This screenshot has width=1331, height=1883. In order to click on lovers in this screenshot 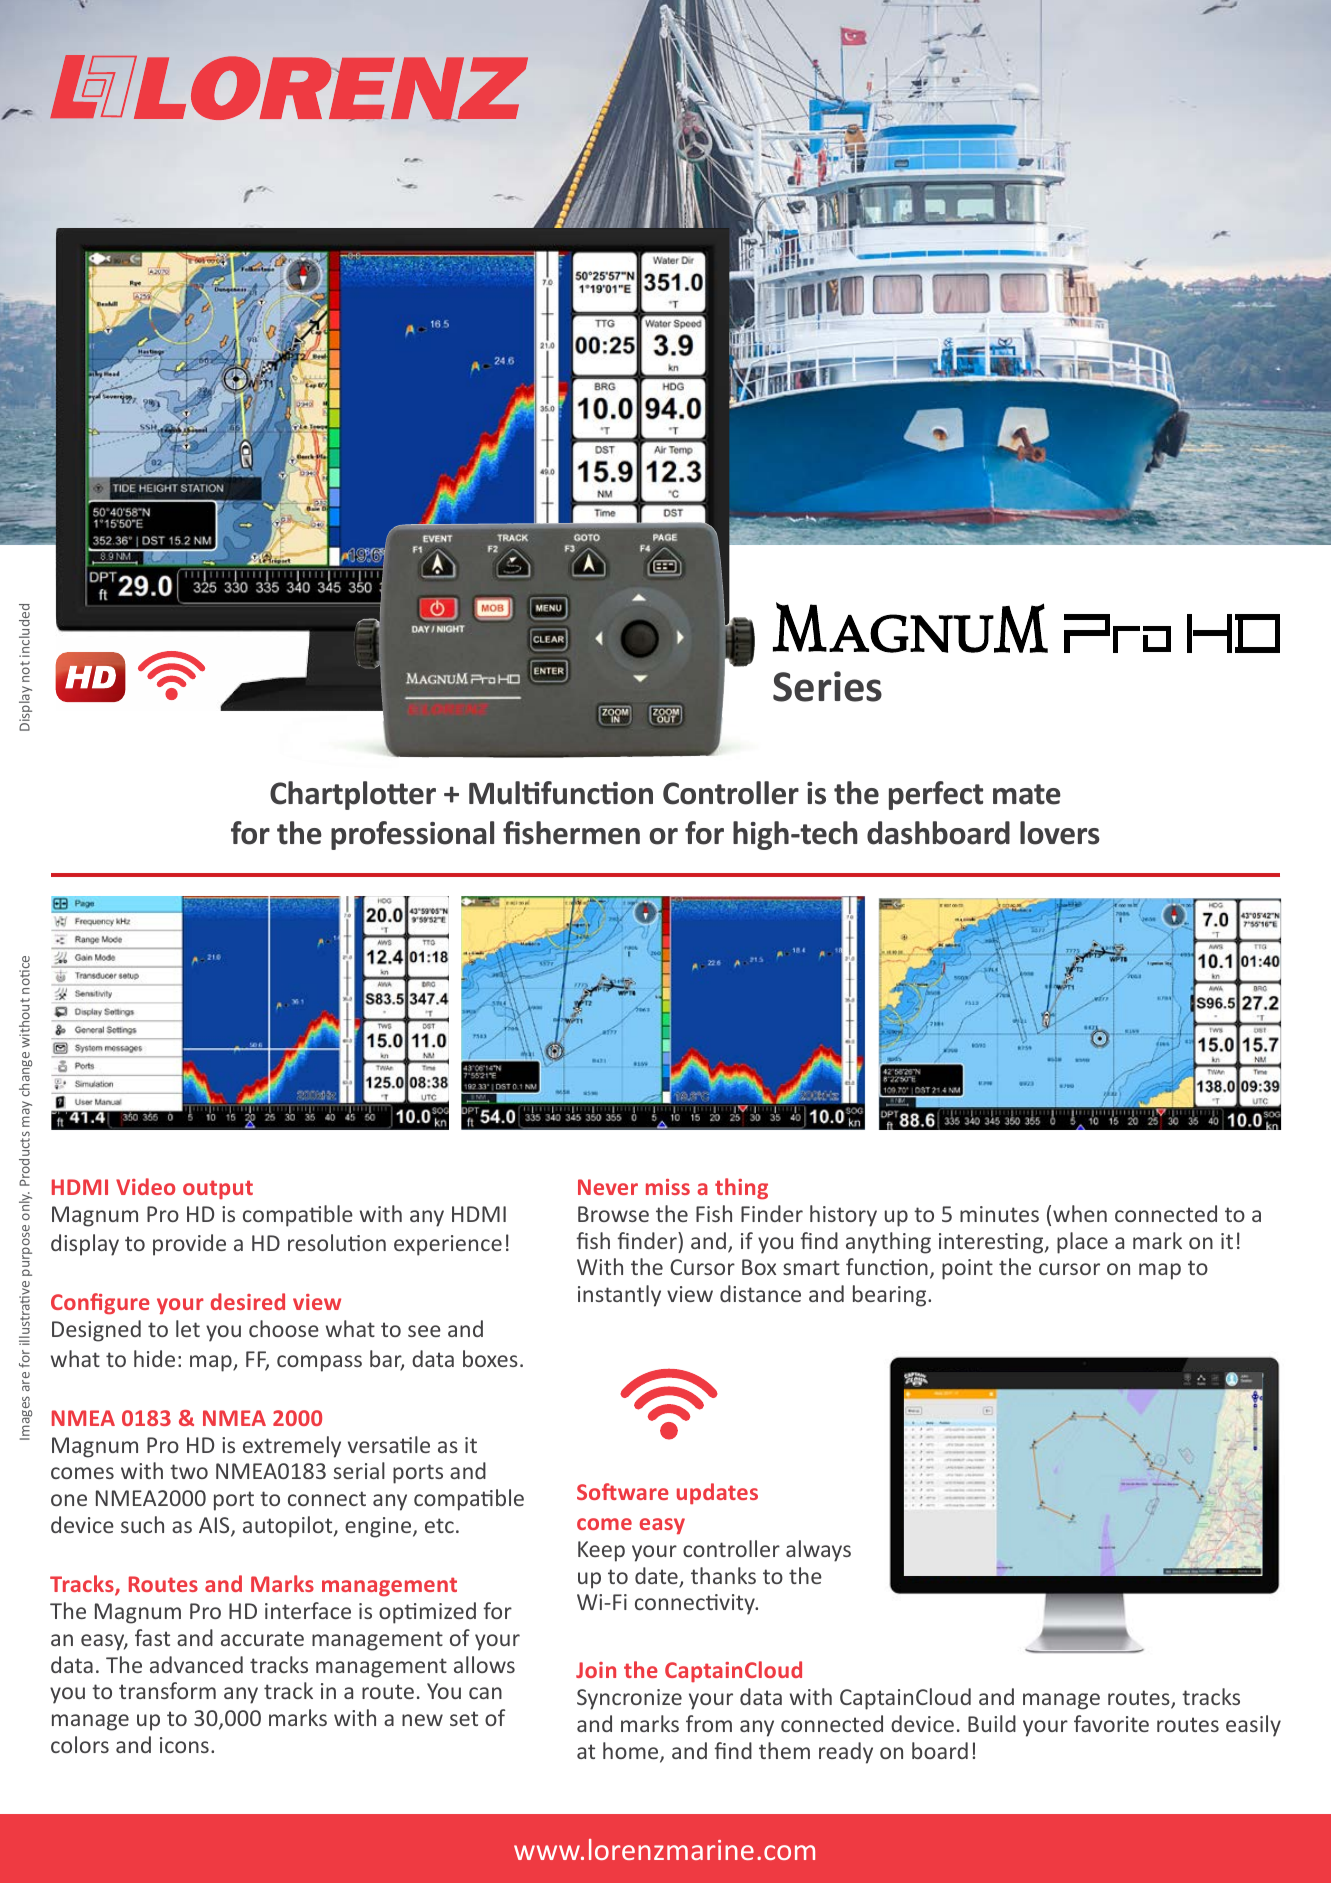, I will do `click(1060, 833)`.
